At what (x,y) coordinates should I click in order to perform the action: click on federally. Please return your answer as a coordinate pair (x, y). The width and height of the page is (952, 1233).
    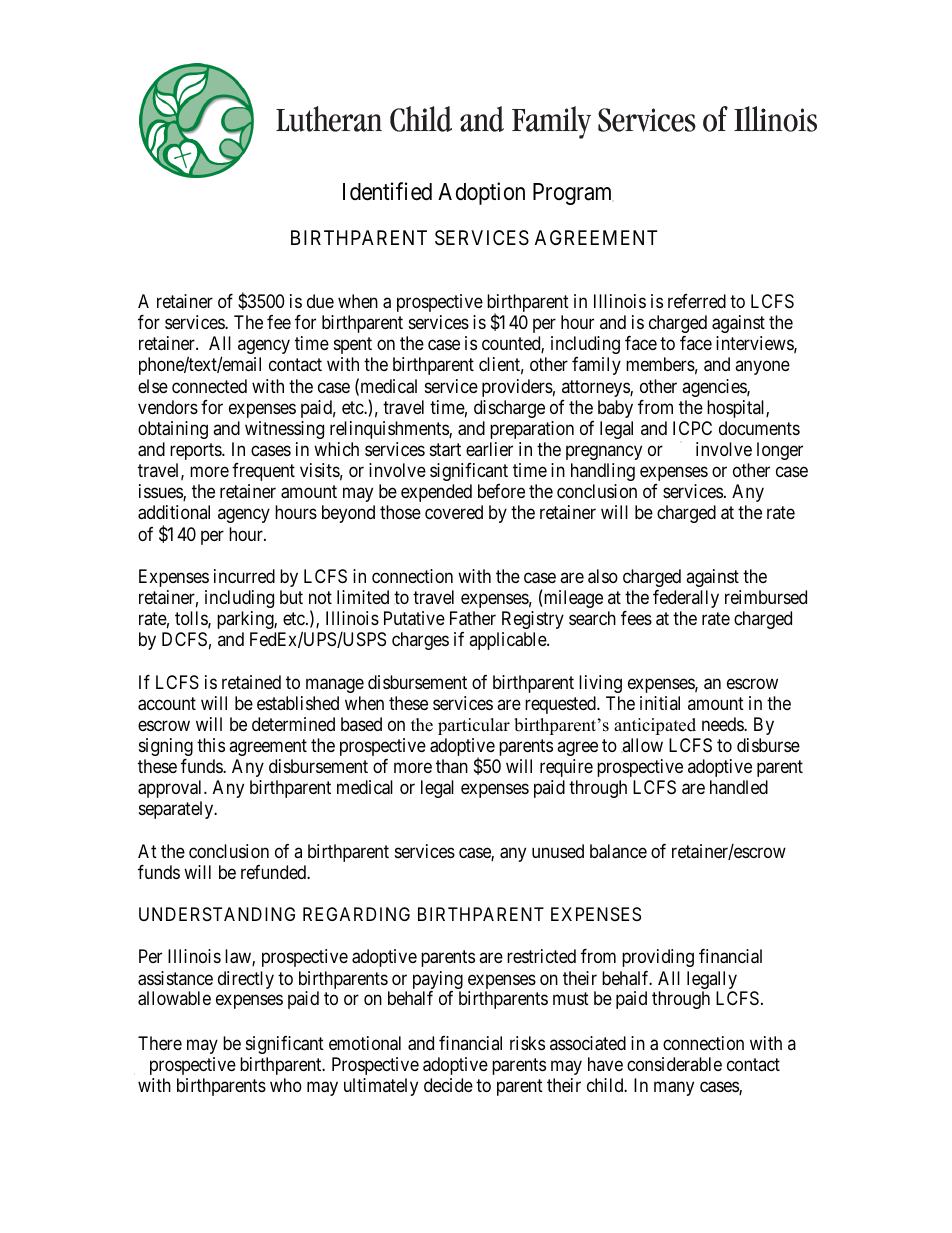
    Looking at the image, I should click on (686, 599).
